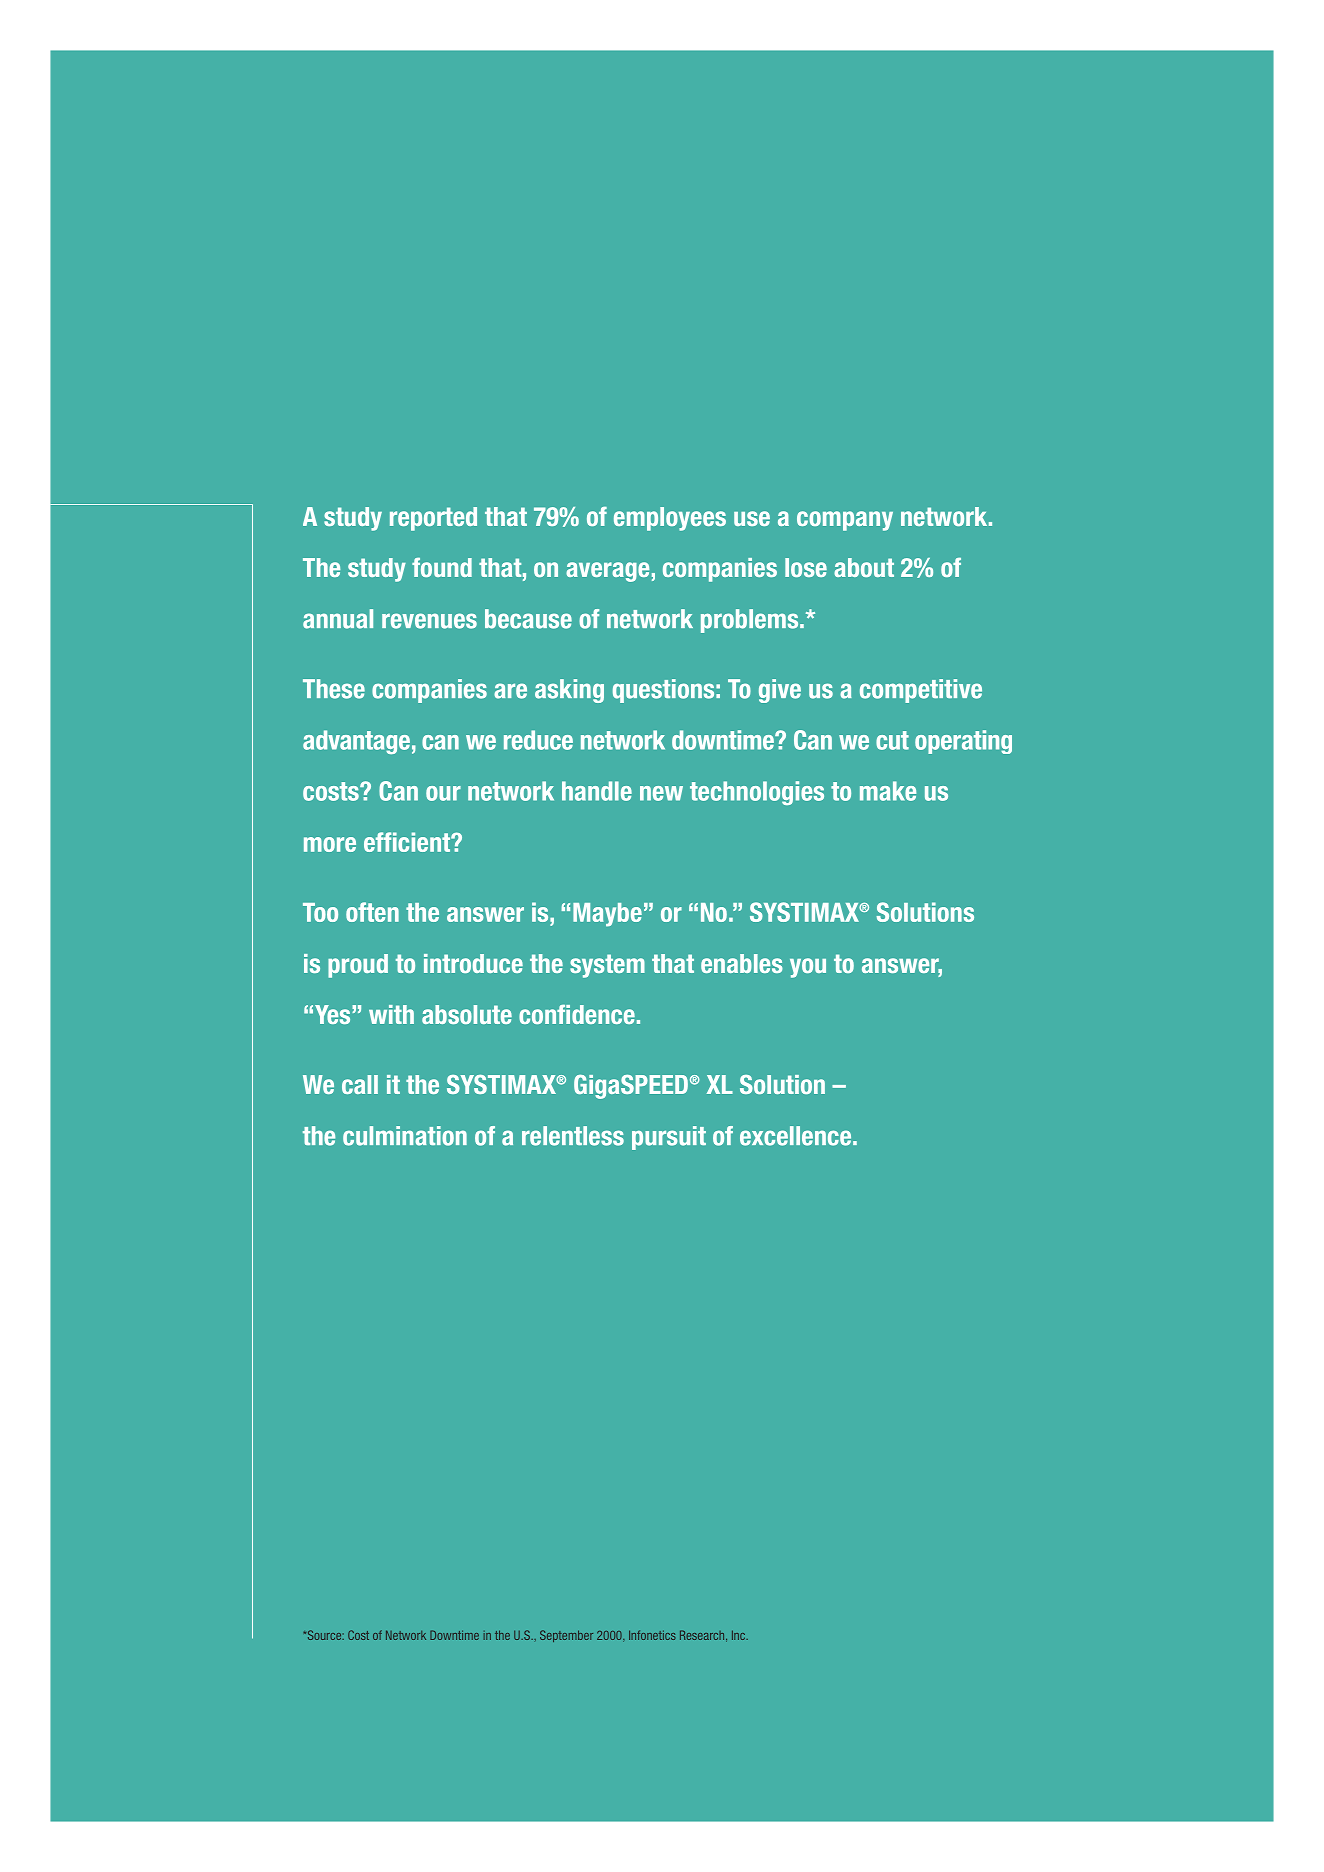  Describe the element at coordinates (888, 791) in the document. I see `make` at that location.
